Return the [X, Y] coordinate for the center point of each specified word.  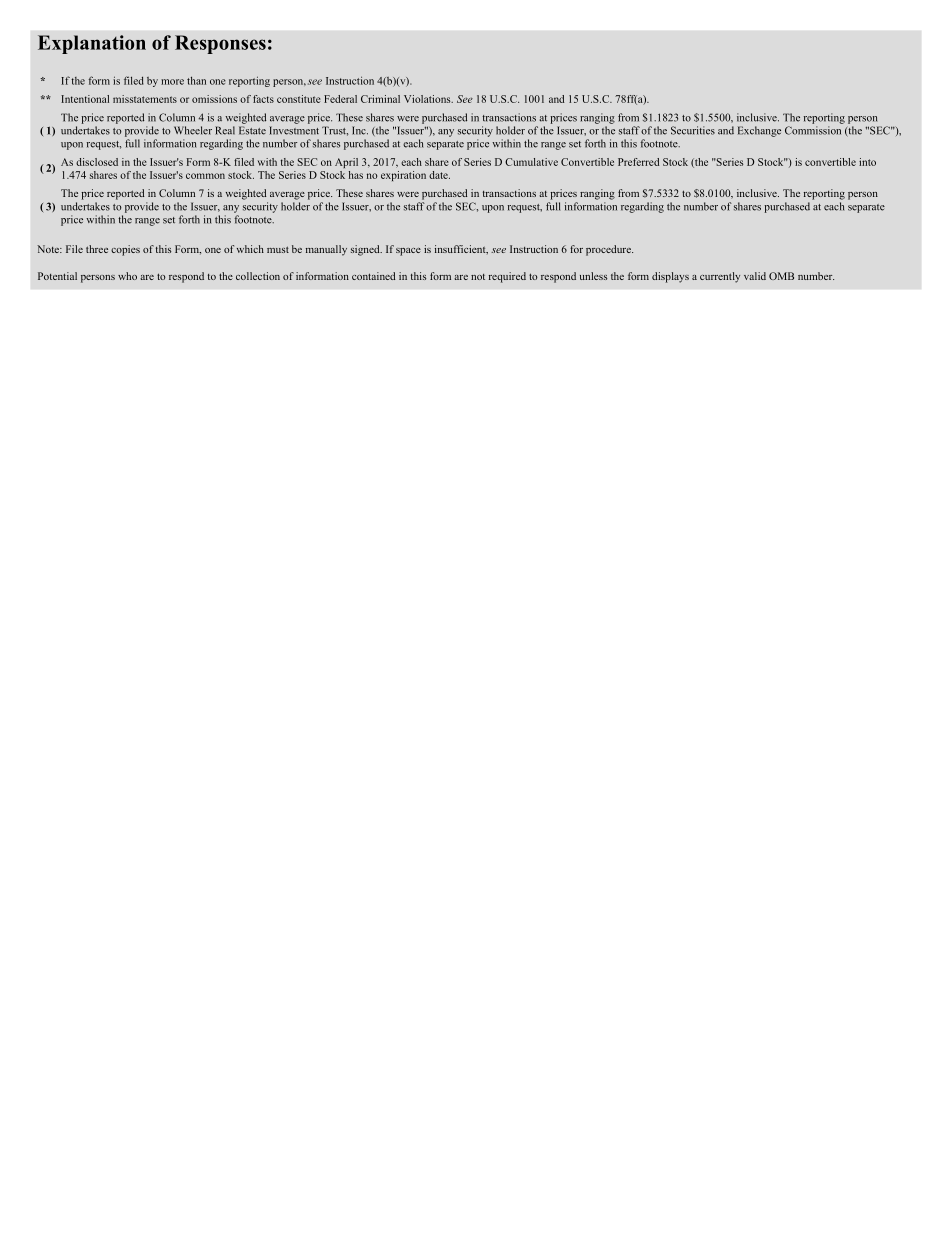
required [507, 277]
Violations [428, 99]
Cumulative [531, 162]
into [867, 162]
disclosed [97, 162]
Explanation [92, 44]
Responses [220, 44]
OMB [781, 276]
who [127, 276]
